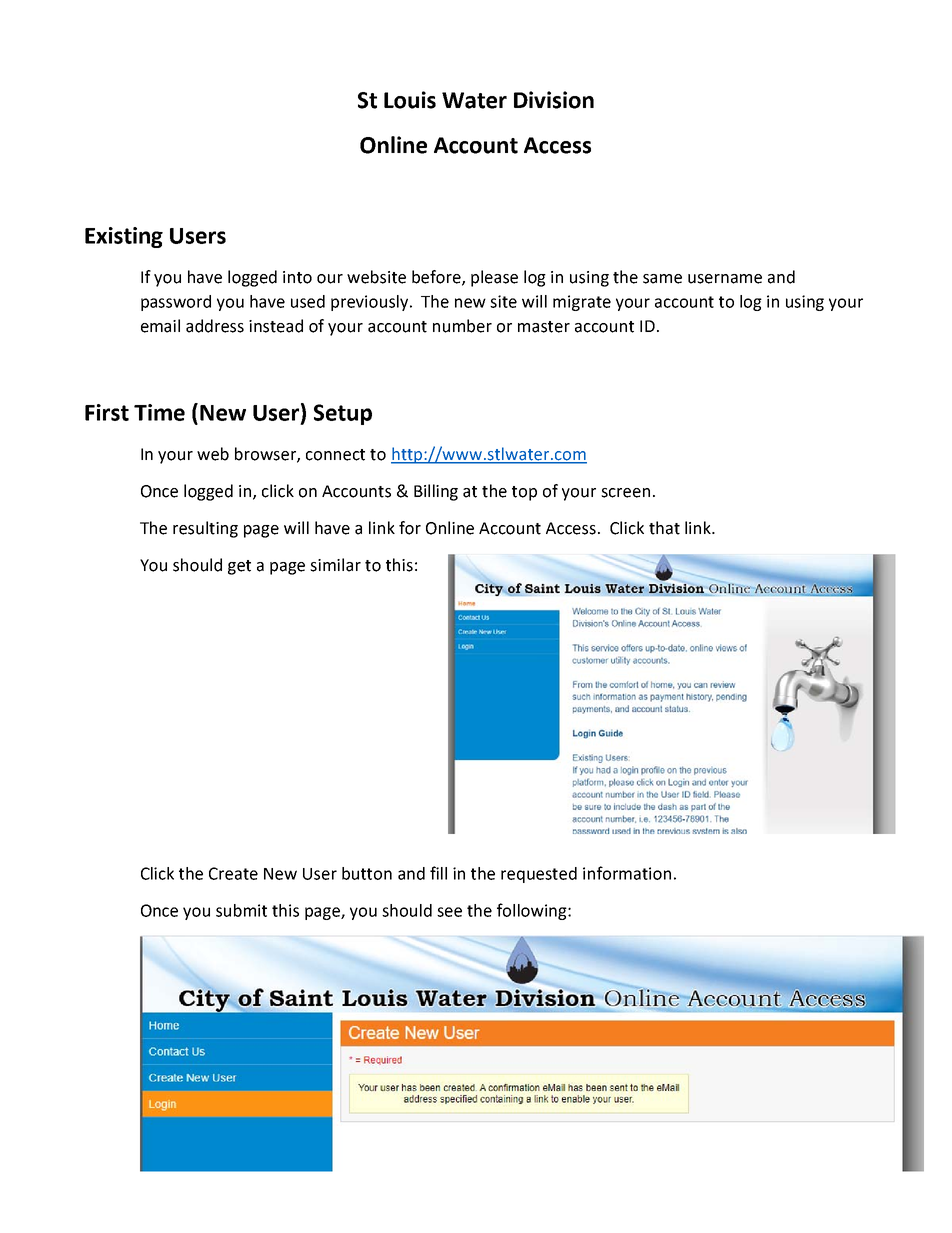 This screenshot has height=1233, width=952. Describe the element at coordinates (124, 237) in the screenshot. I see `Existing` at that location.
